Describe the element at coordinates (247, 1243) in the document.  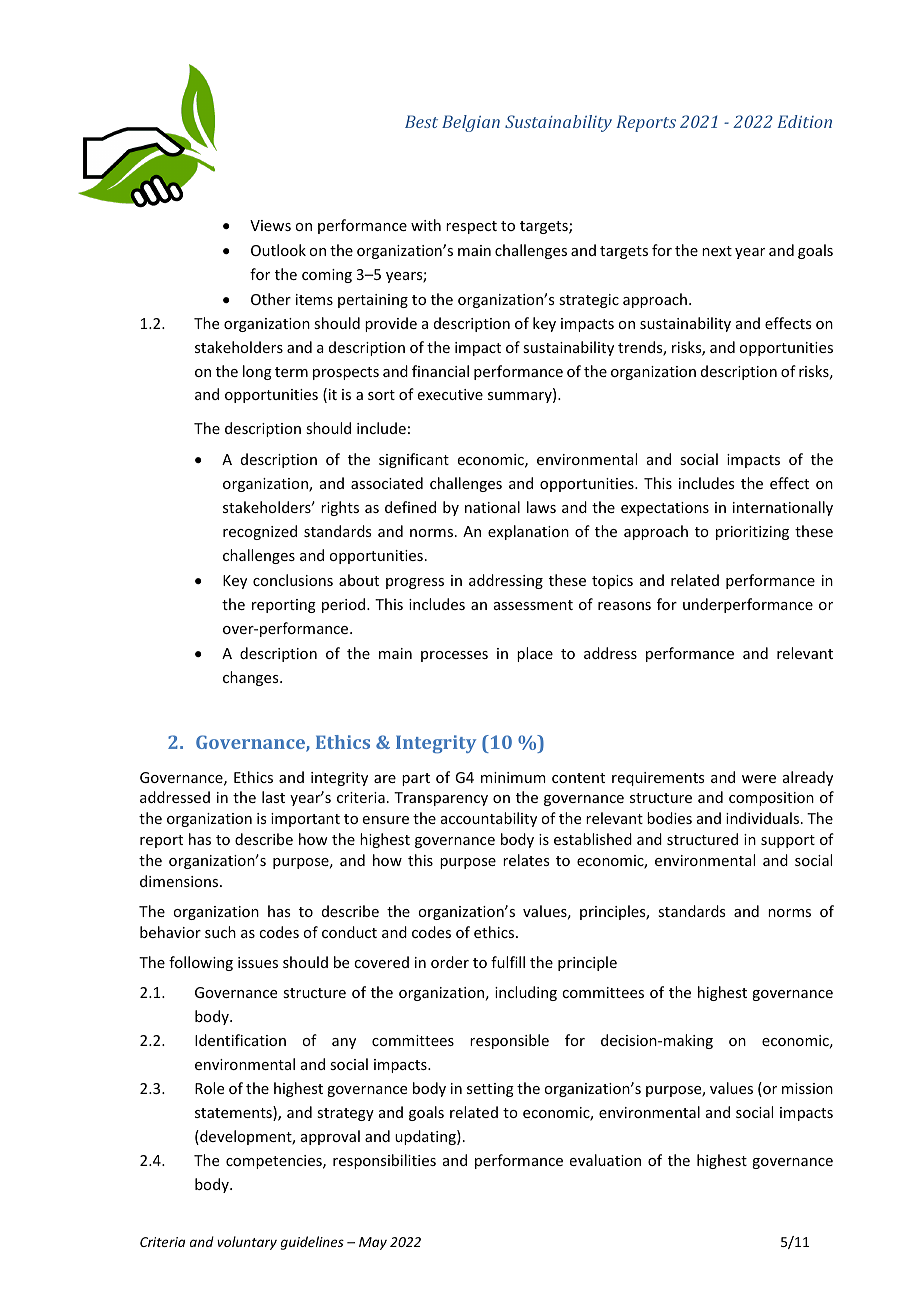
I see `voluntary` at that location.
